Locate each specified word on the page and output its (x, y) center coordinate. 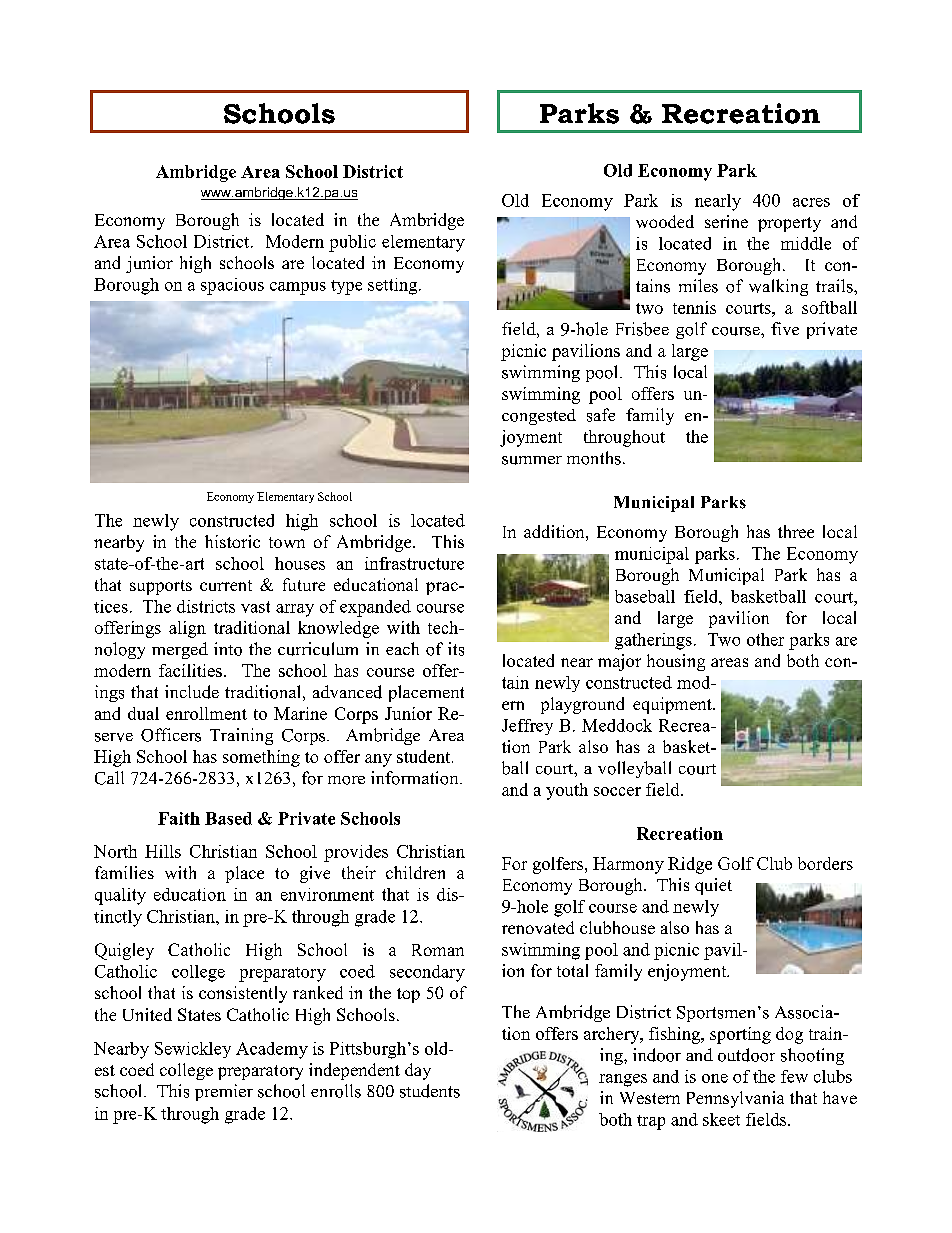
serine (726, 221)
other (765, 639)
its (456, 649)
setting (394, 286)
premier (224, 1092)
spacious (232, 286)
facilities (190, 670)
